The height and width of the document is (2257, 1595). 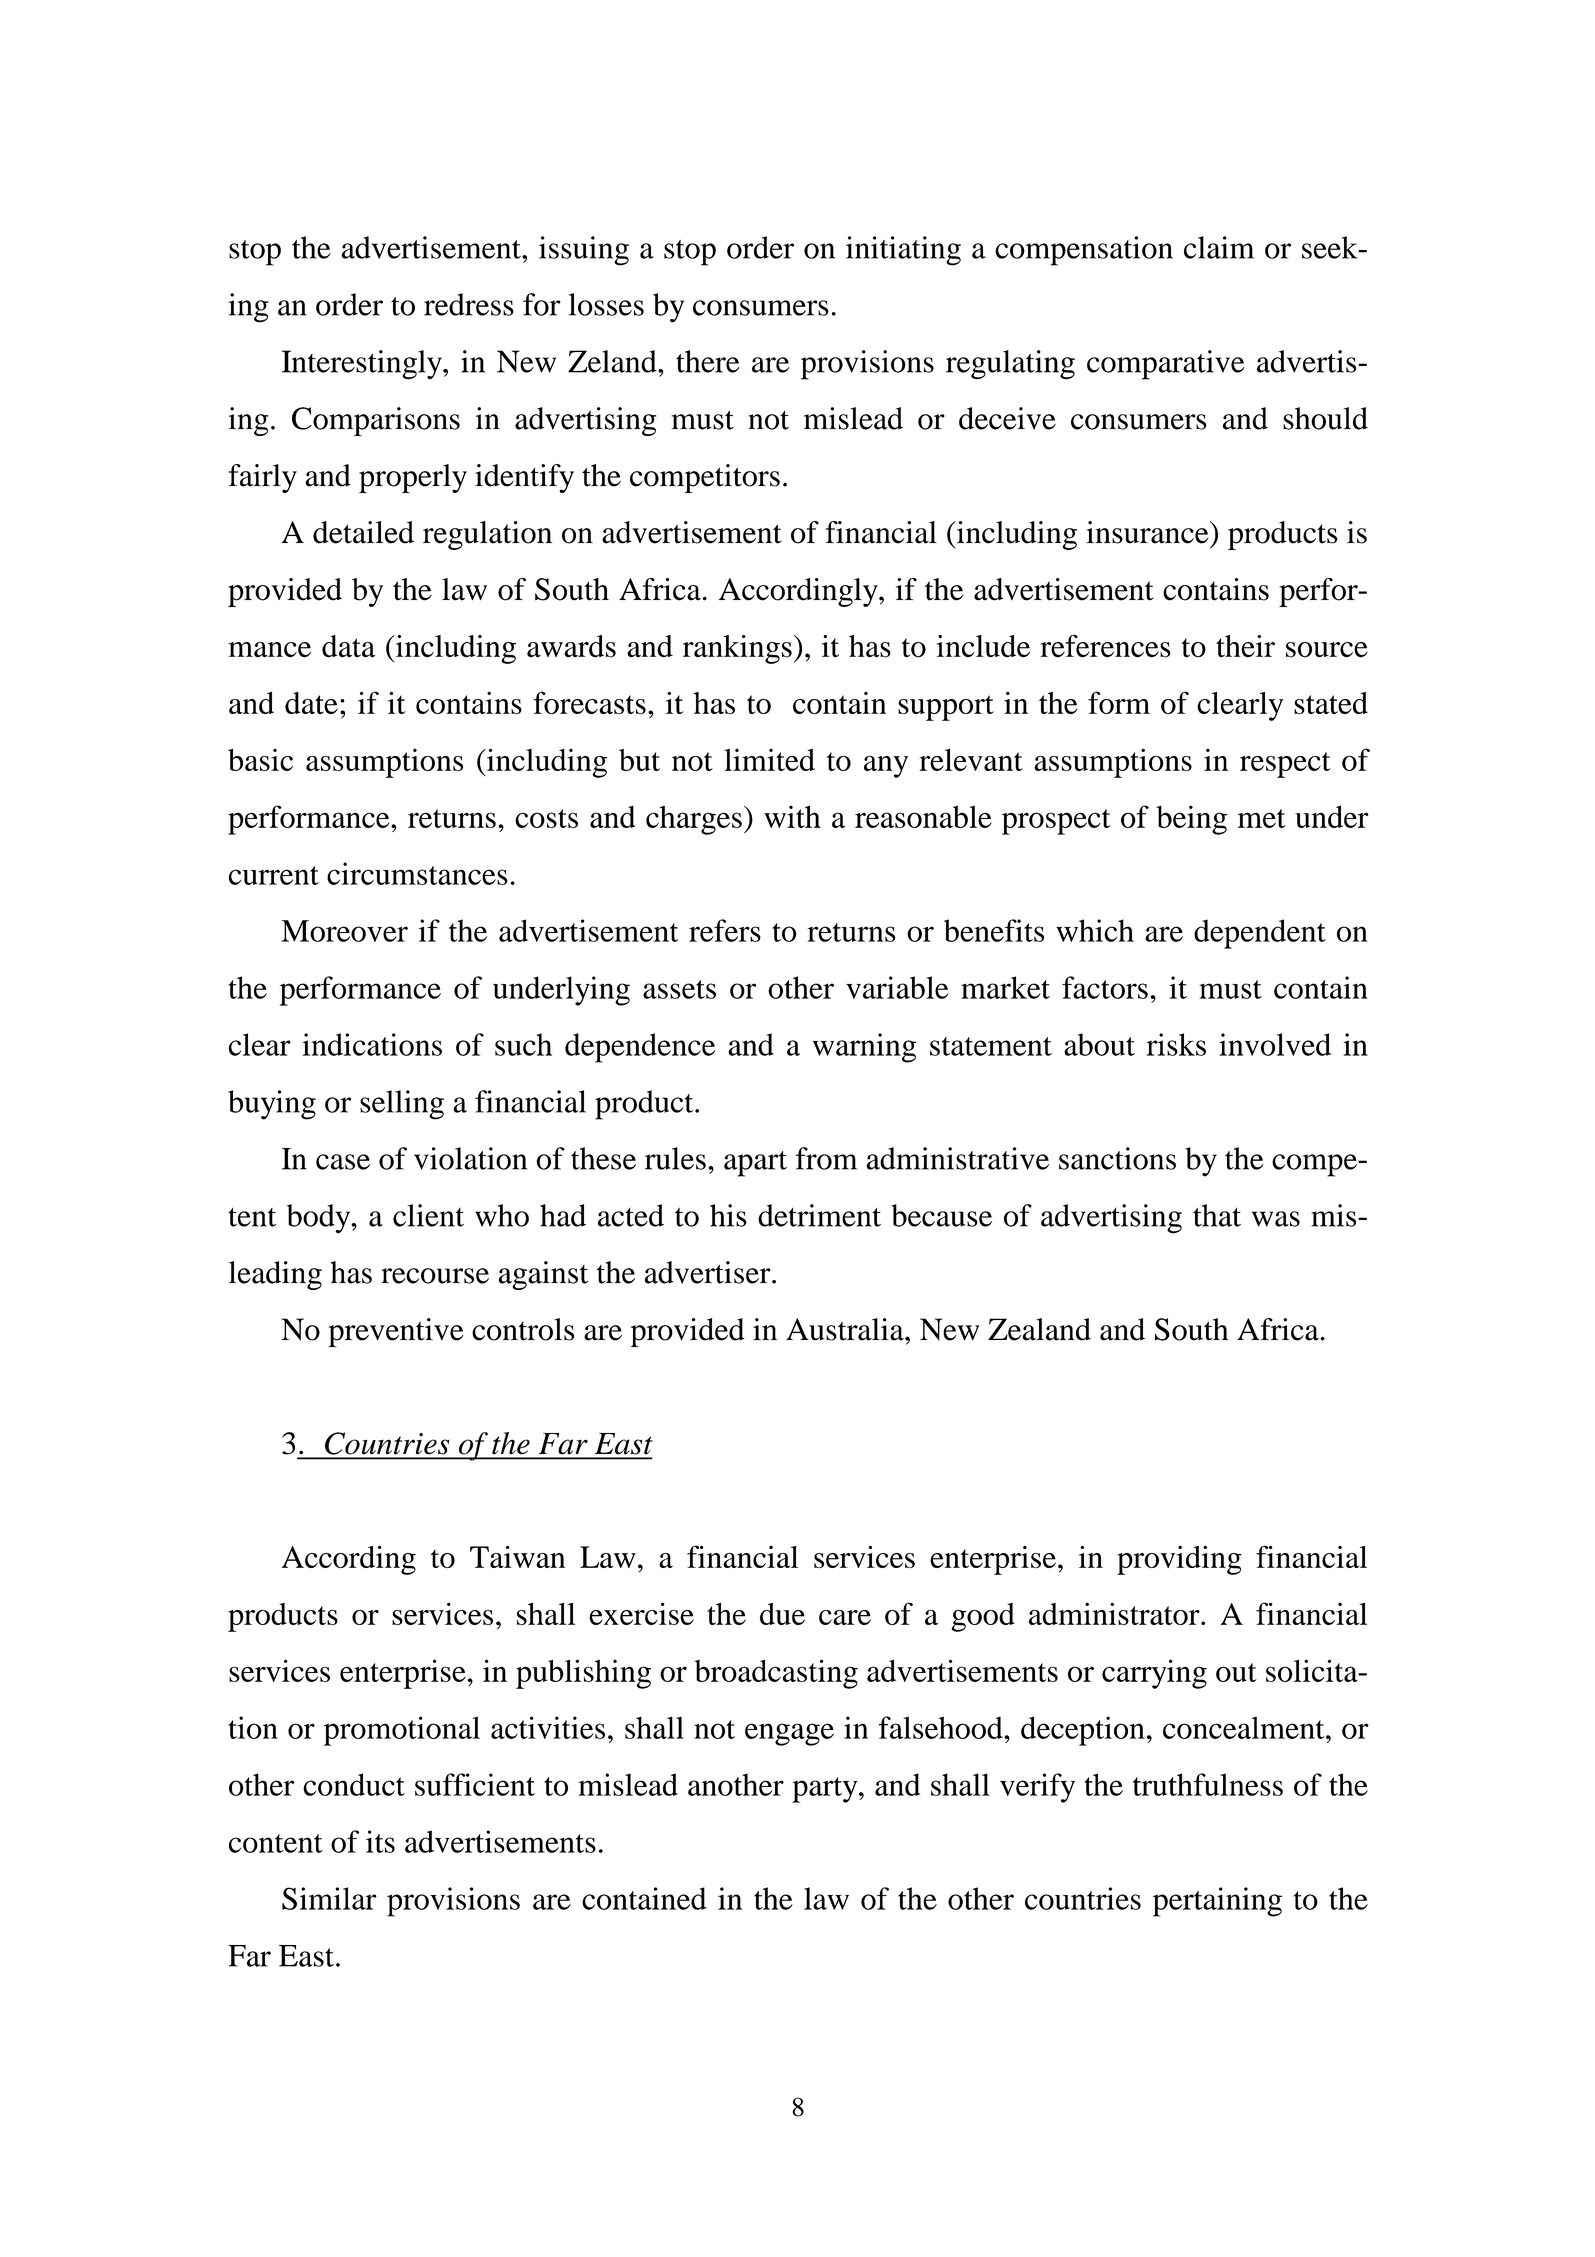 What do you see at coordinates (402, 1105) in the document?
I see `selling` at bounding box center [402, 1105].
